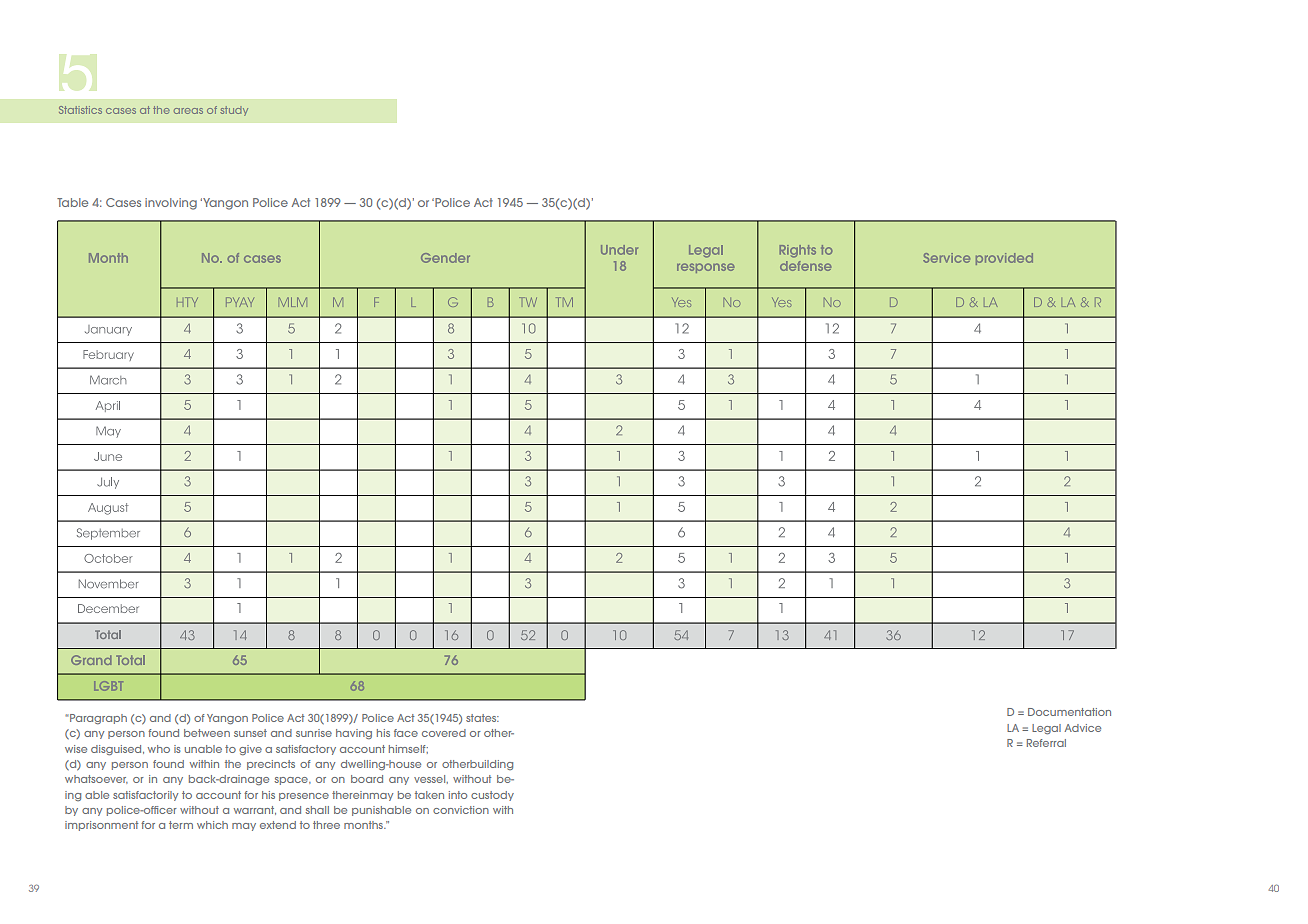 Image resolution: width=1308 pixels, height=924 pixels. I want to click on Paragraph, so click(97, 719).
